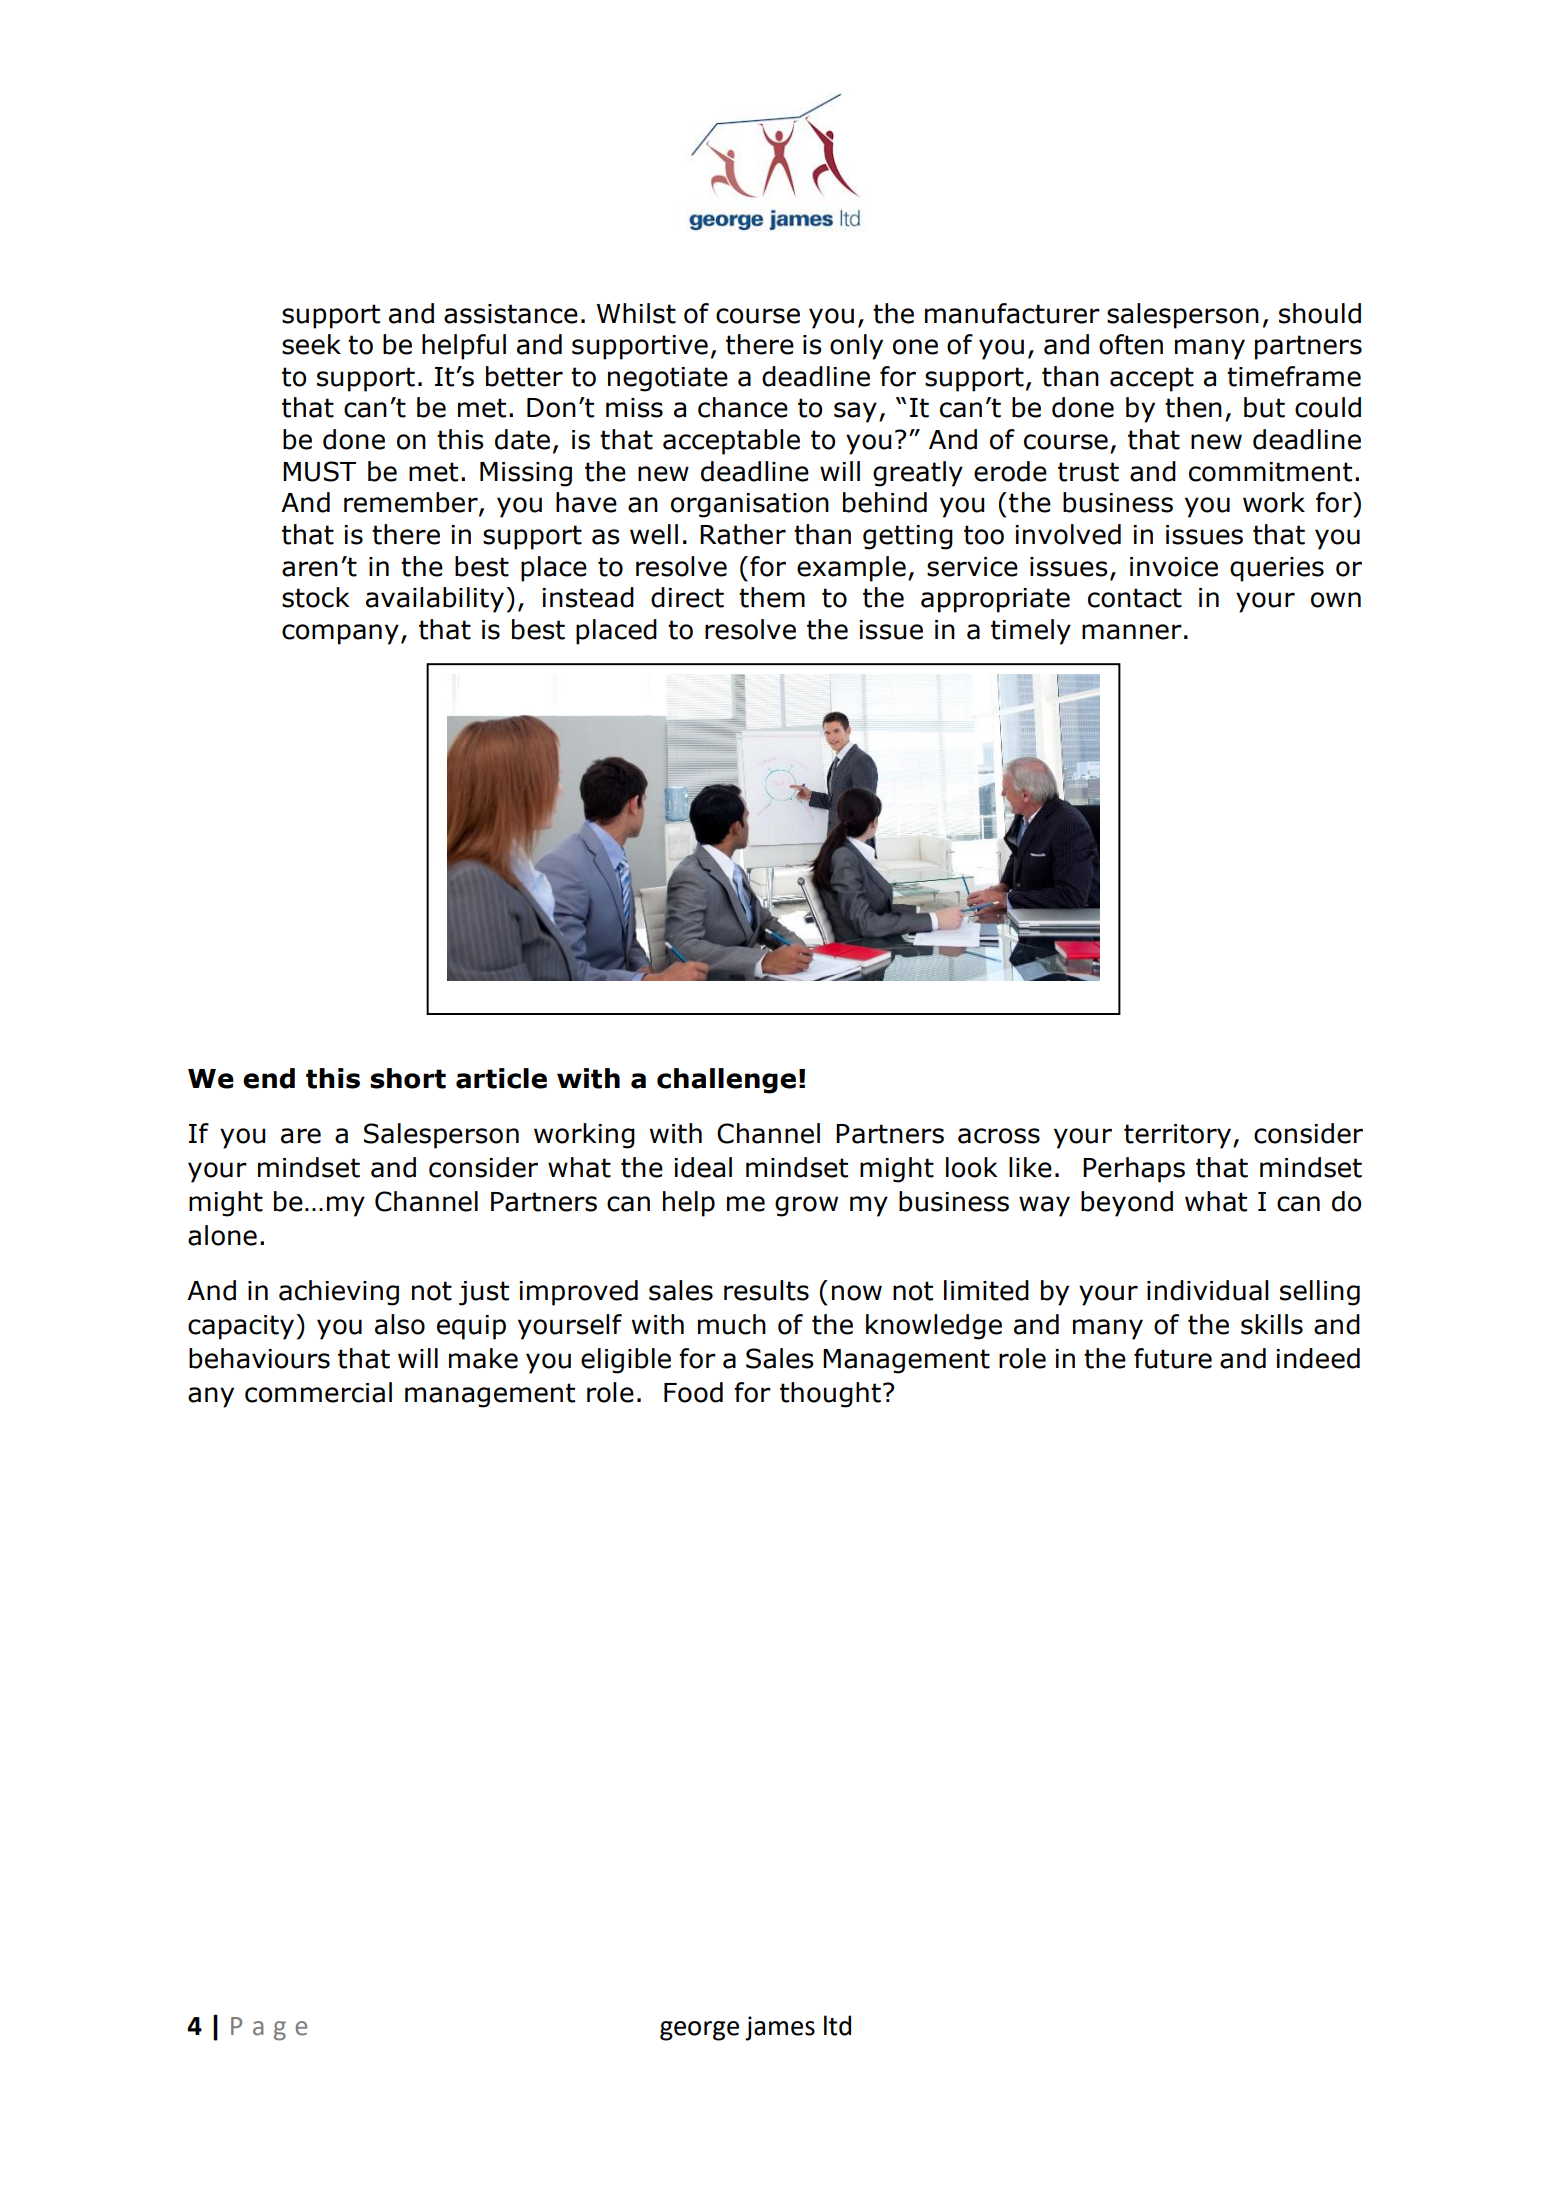  Describe the element at coordinates (830, 1395) in the screenshot. I see `thought` at that location.
